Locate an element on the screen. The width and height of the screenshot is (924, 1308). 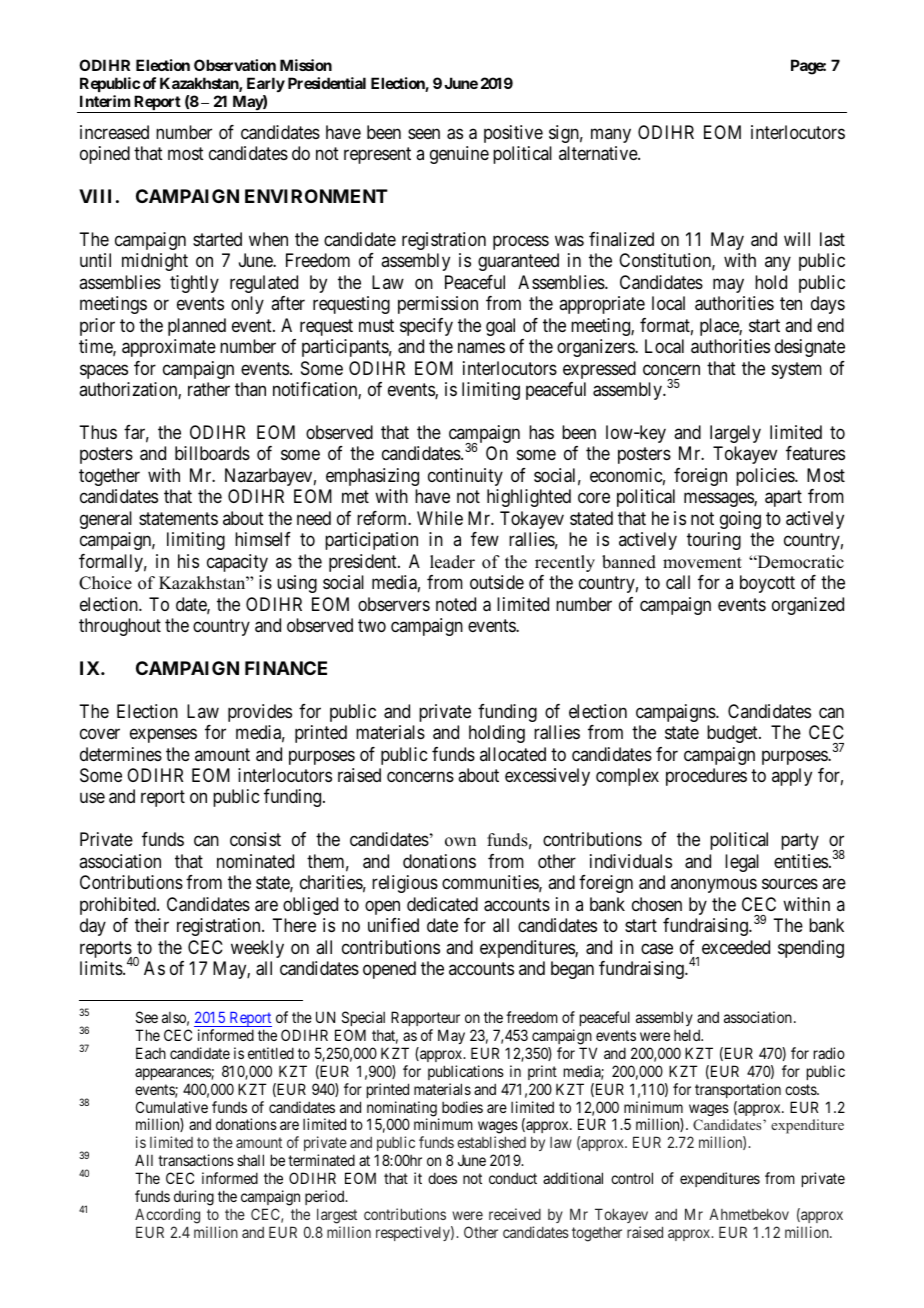
names is located at coordinates (481, 348).
